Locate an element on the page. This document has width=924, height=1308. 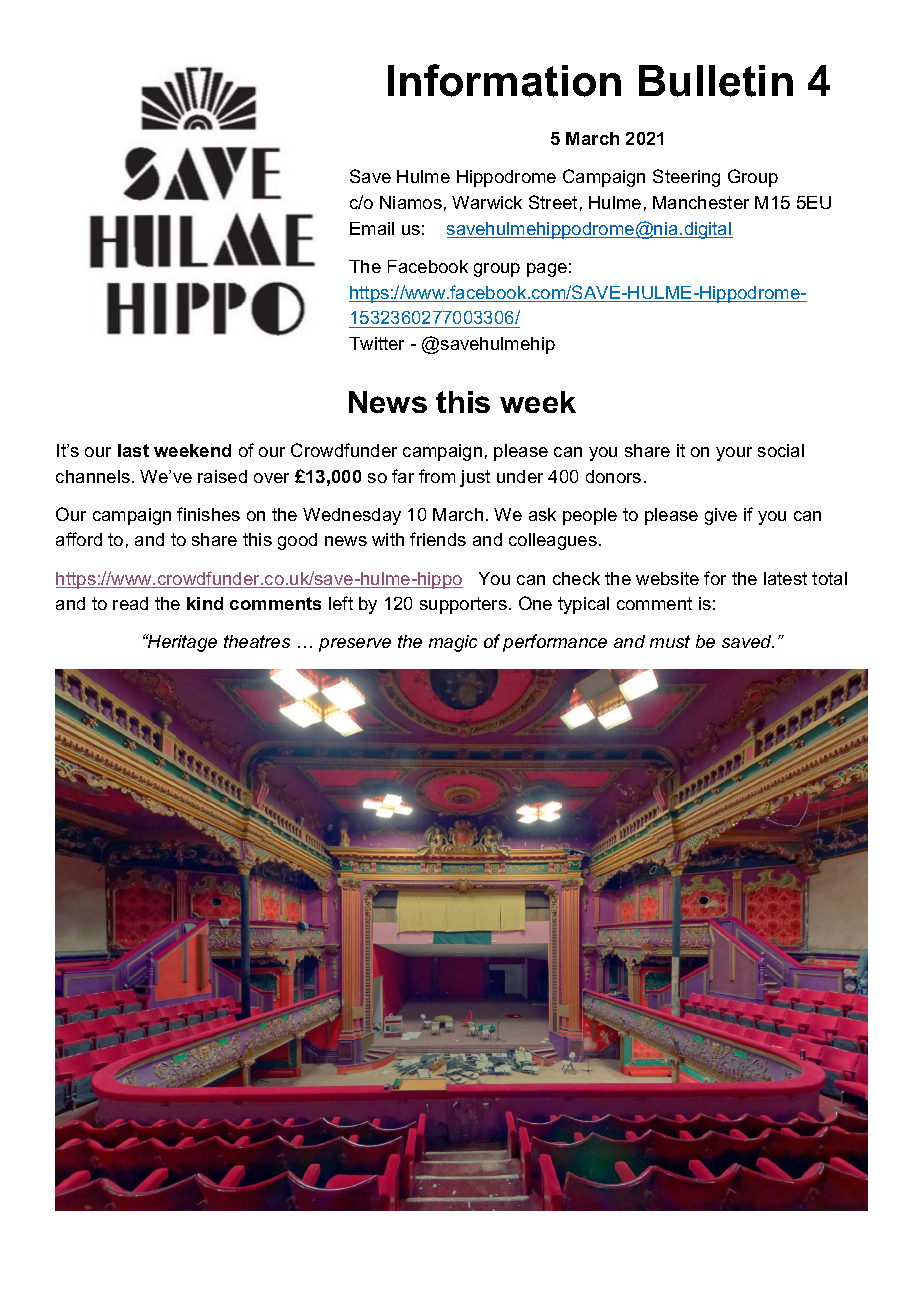
Manchester is located at coordinates (701, 202).
